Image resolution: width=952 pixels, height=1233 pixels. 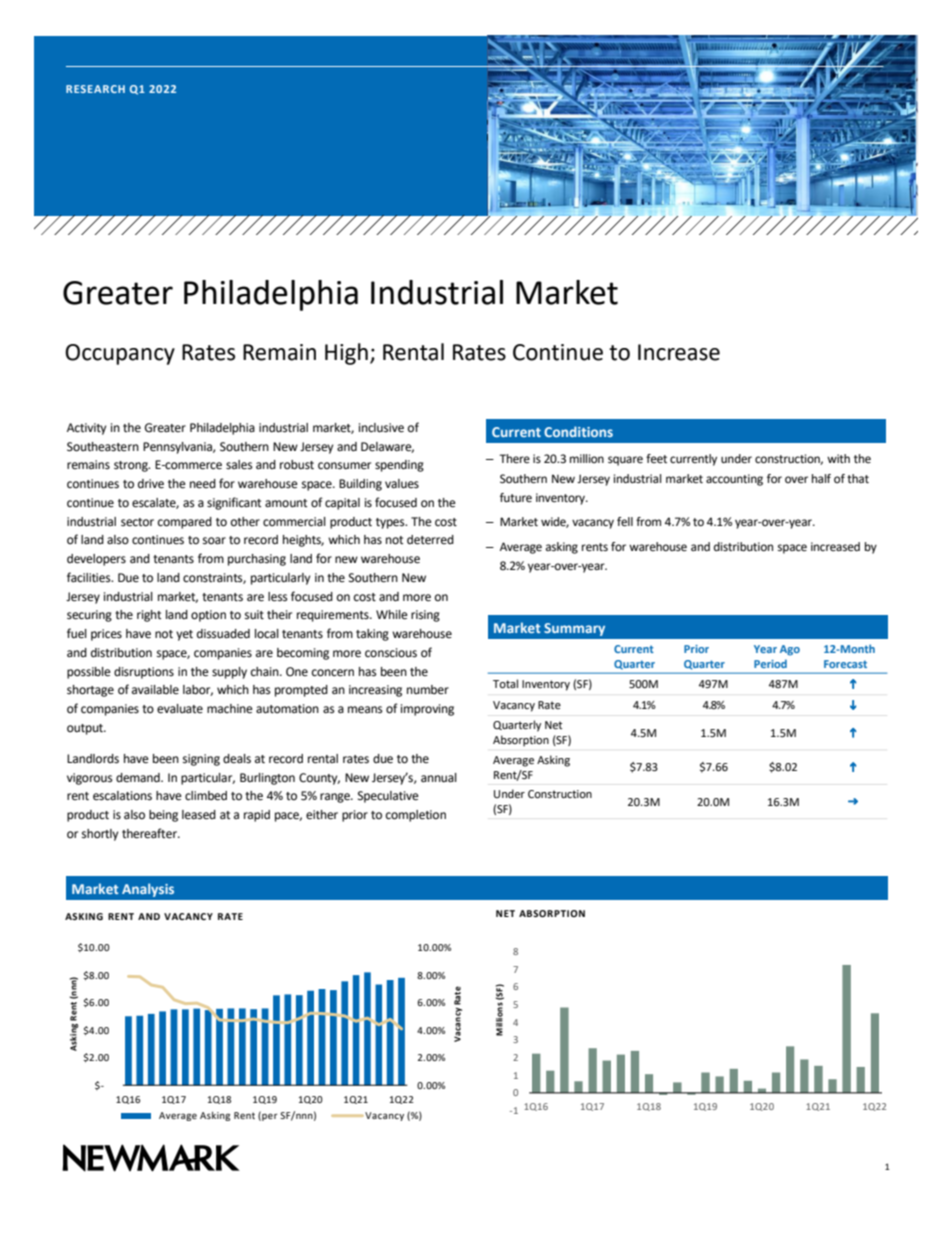 What do you see at coordinates (416, 816) in the screenshot?
I see `completion` at bounding box center [416, 816].
